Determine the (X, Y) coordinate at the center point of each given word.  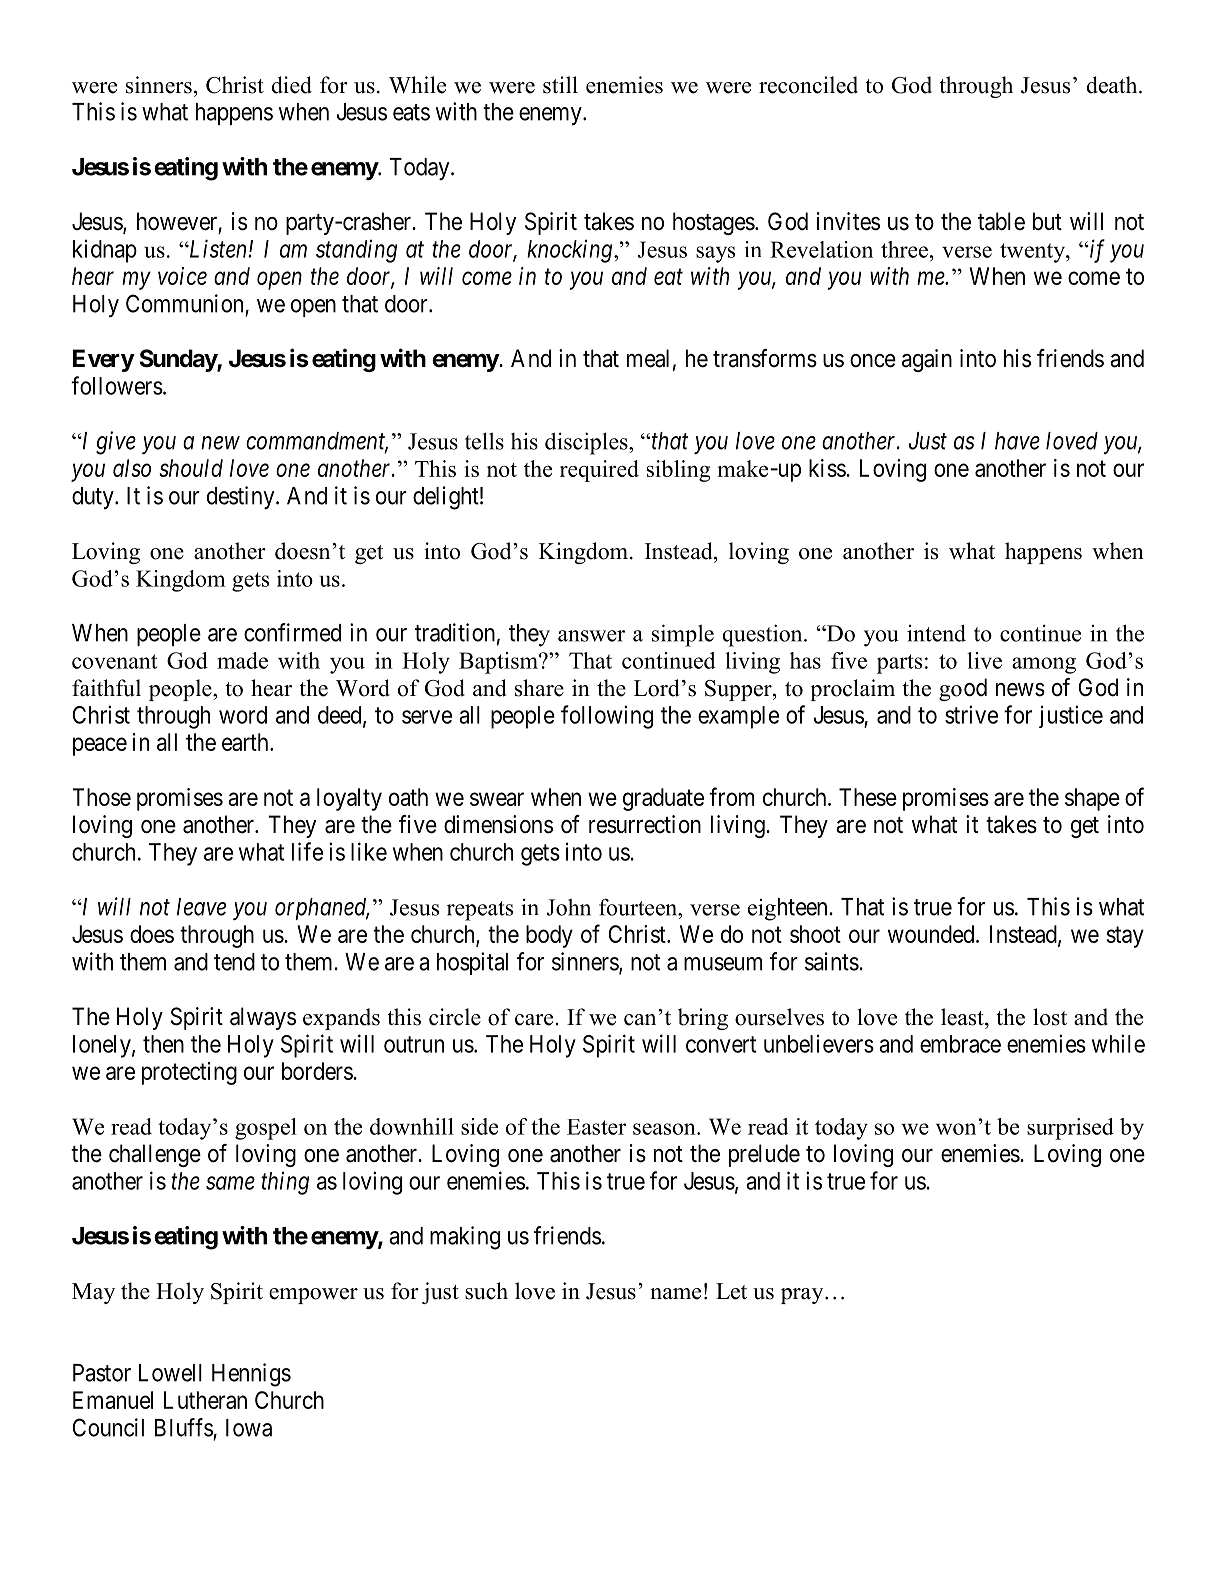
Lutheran (205, 1400)
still (560, 85)
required (599, 471)
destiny (242, 497)
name (675, 1294)
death (1113, 85)
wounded (932, 934)
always (263, 1018)
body (549, 936)
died (292, 85)
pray (803, 1296)
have (1017, 441)
